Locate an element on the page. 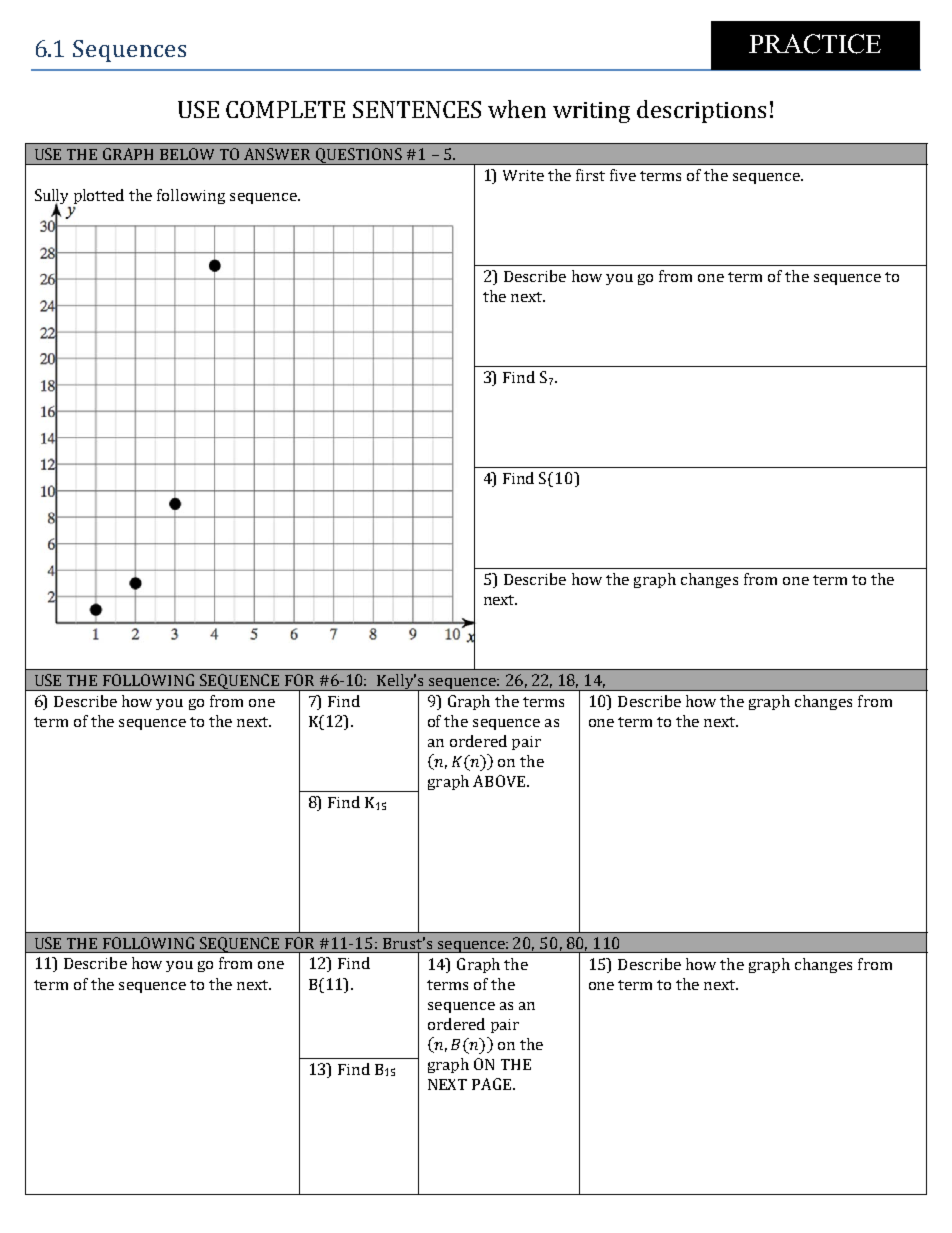  Sully is located at coordinates (51, 198).
